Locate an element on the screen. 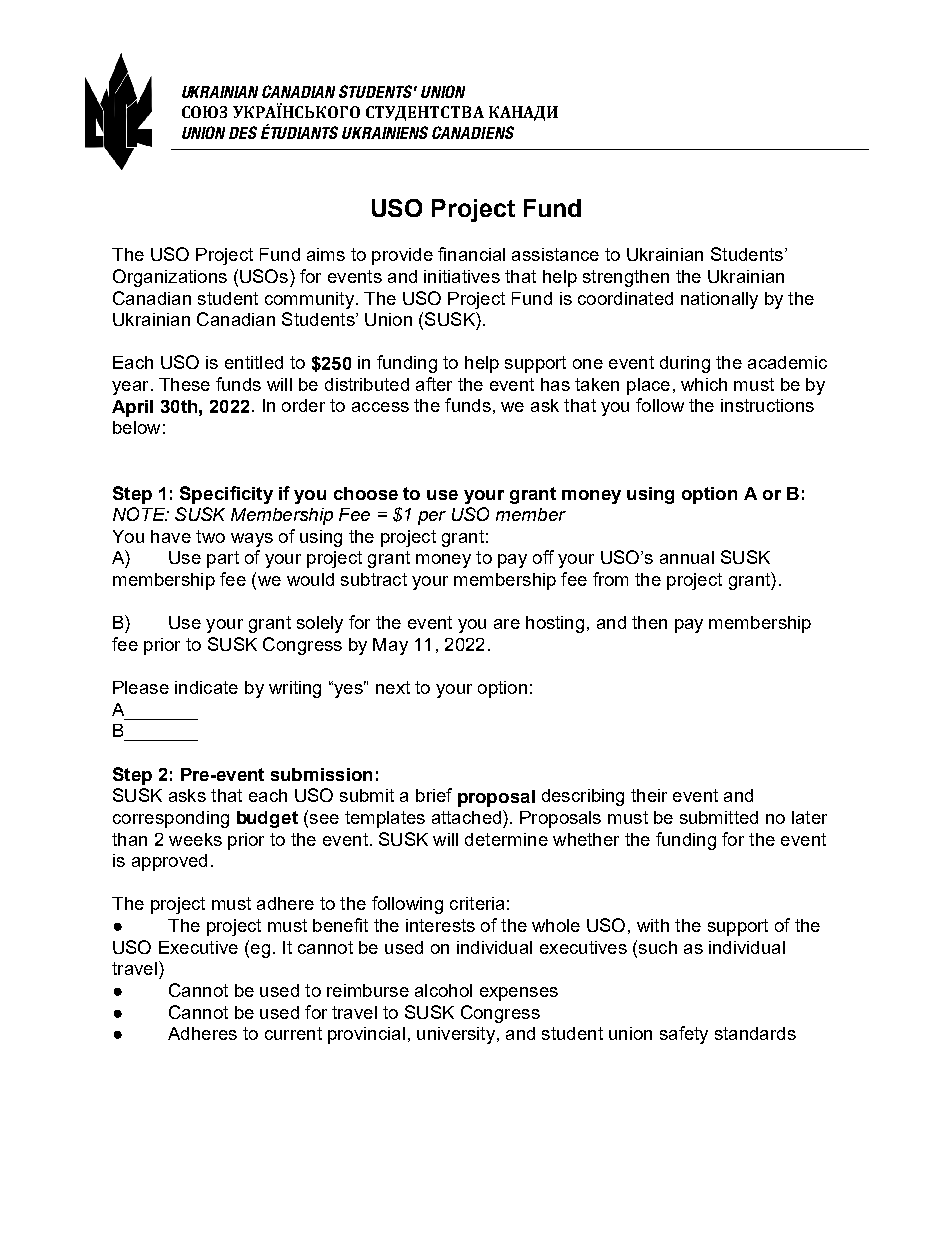  per is located at coordinates (432, 518).
